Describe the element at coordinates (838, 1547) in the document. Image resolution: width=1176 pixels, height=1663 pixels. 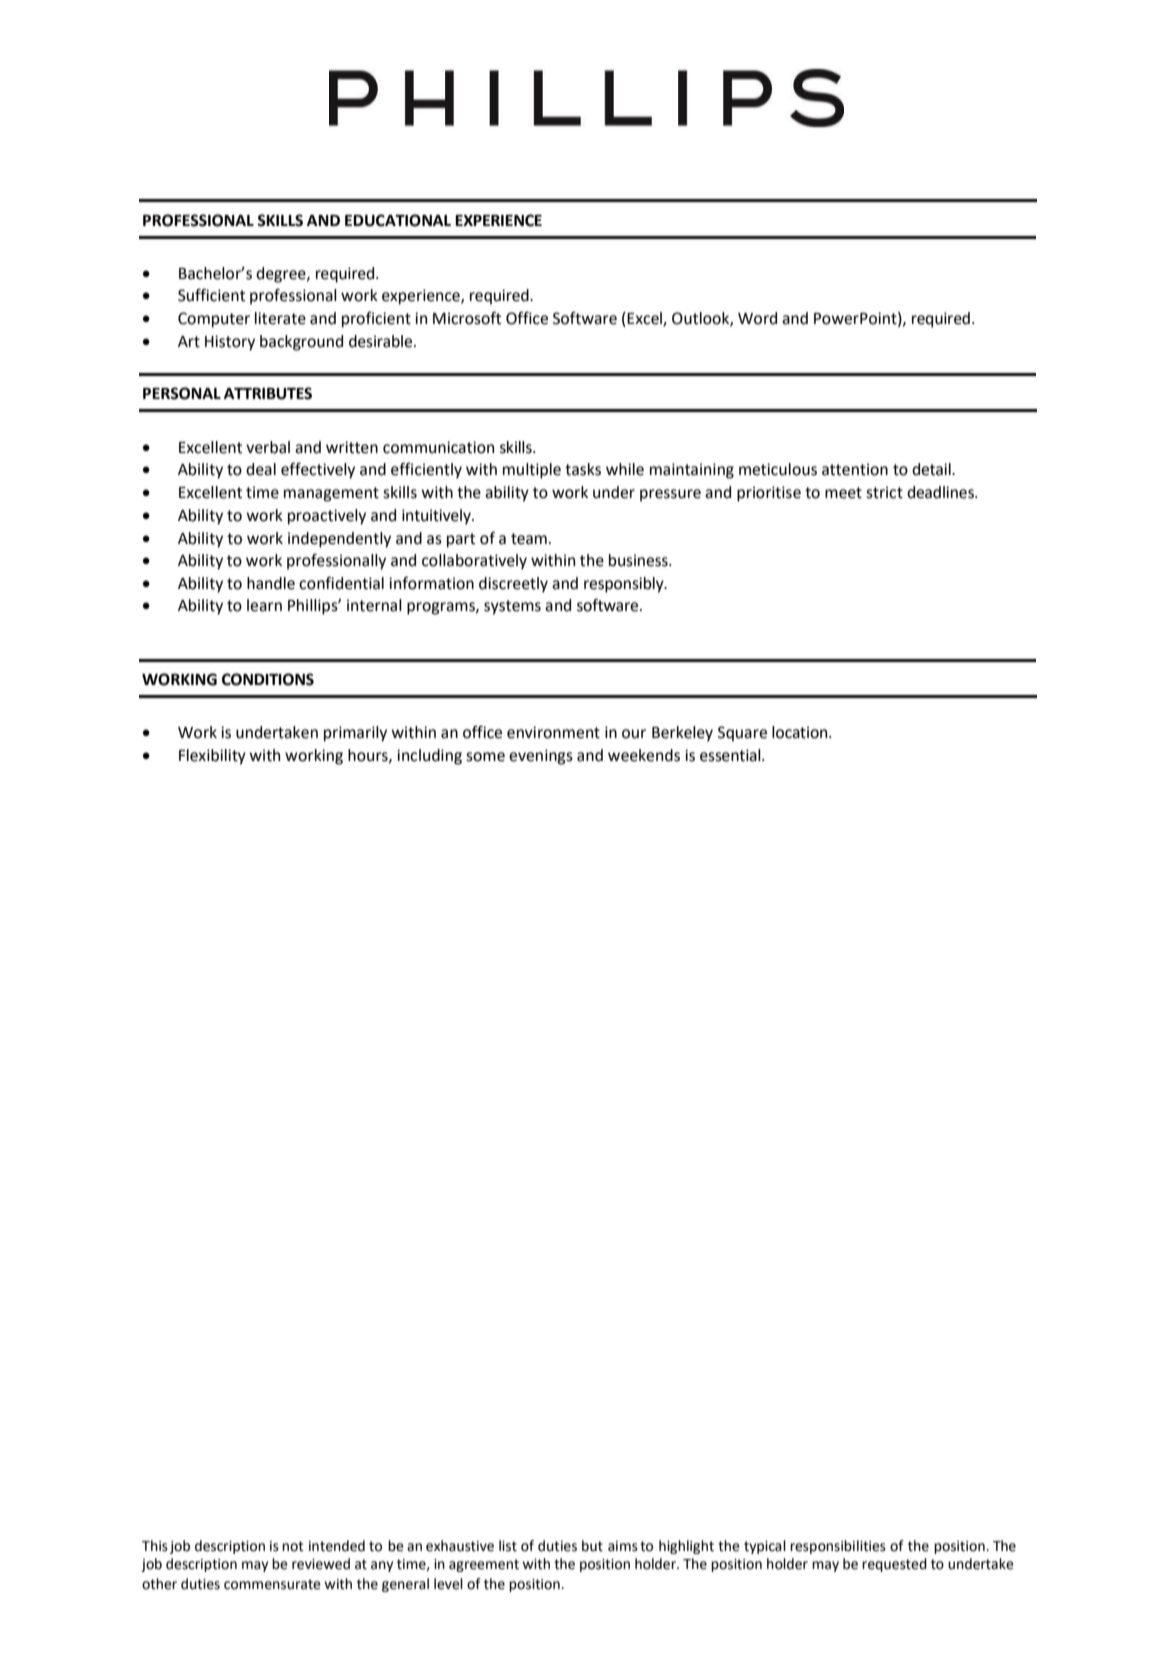
I see `responsibilities` at that location.
